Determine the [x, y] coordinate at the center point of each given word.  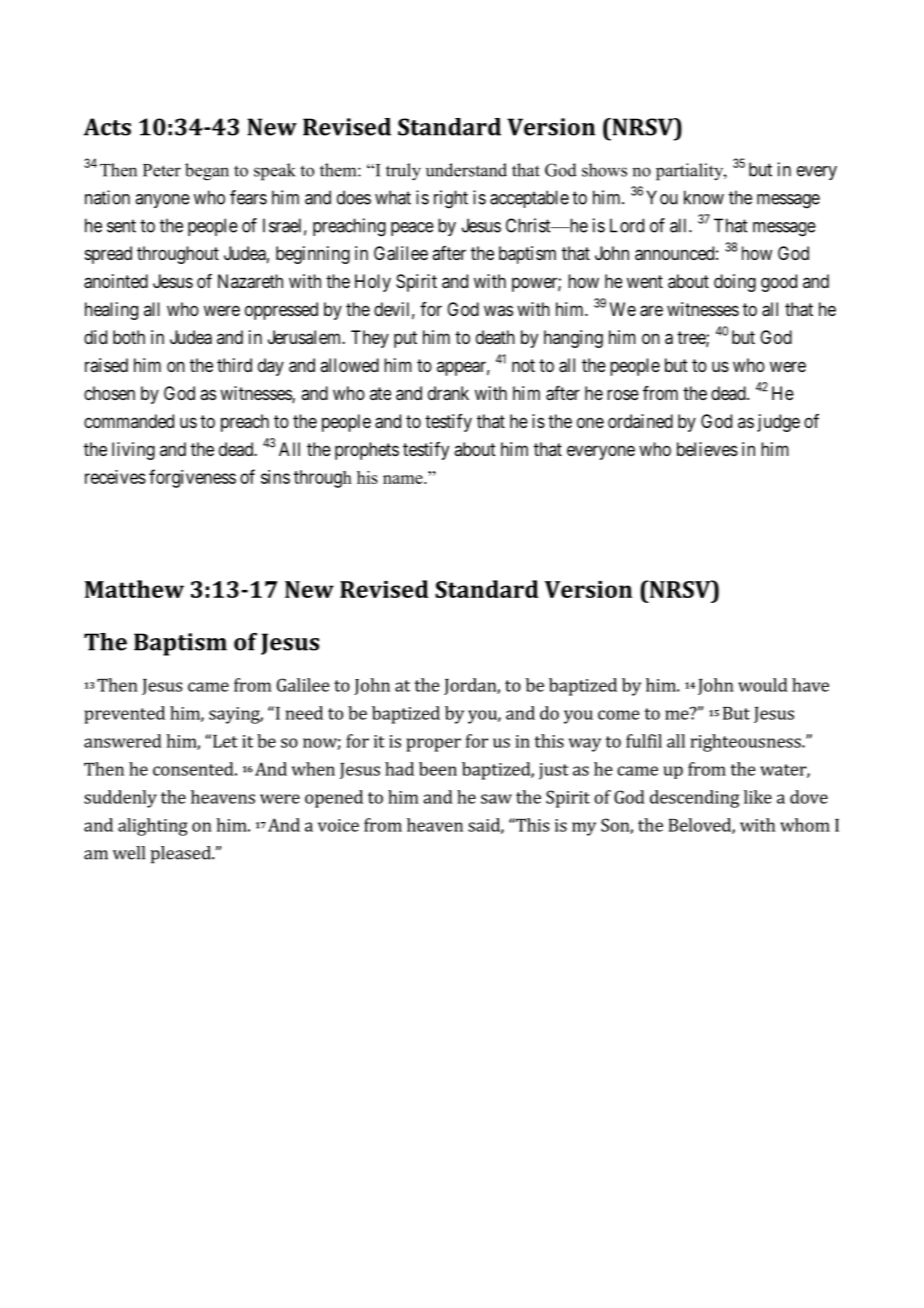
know [704, 197]
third [234, 365]
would [763, 685]
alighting [153, 827]
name [404, 479]
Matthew [134, 589]
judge [778, 423]
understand [466, 170]
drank [448, 393]
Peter [162, 170]
